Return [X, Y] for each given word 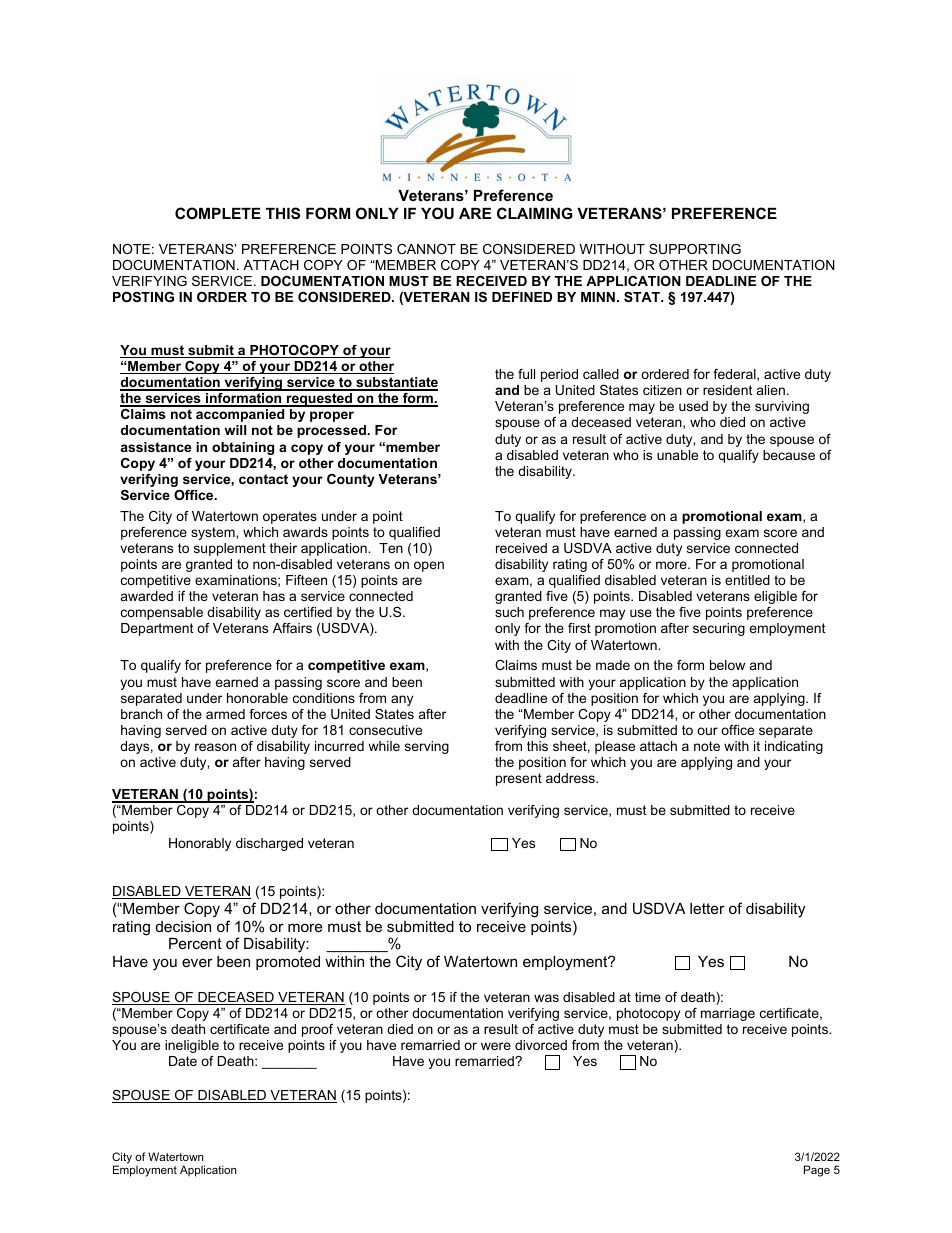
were [496, 1046]
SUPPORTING [695, 249]
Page [817, 1171]
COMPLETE [218, 213]
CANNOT [426, 249]
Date [183, 1061]
